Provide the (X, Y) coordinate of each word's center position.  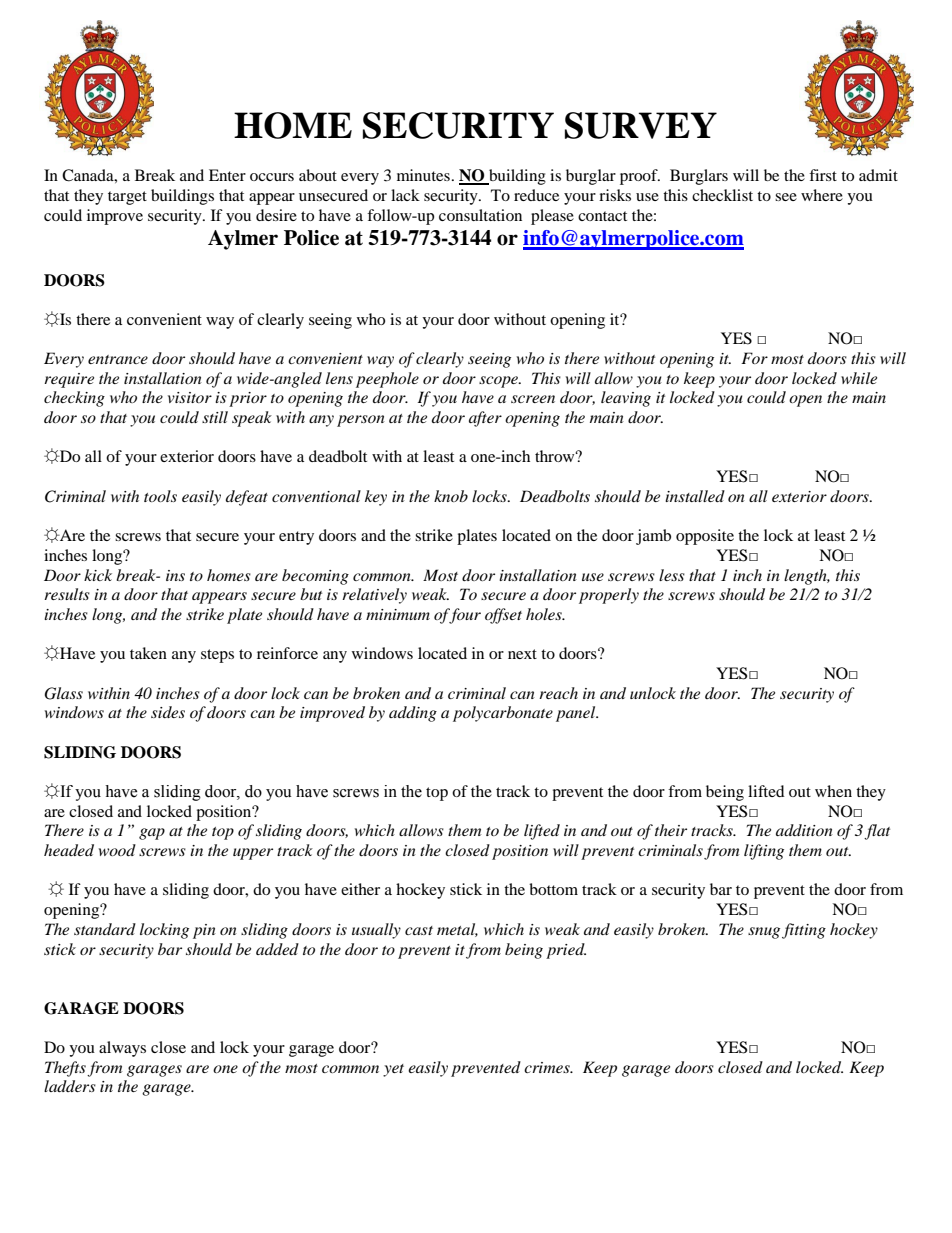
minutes (423, 175)
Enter (227, 175)
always (122, 1049)
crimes (548, 1067)
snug (764, 933)
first (823, 175)
